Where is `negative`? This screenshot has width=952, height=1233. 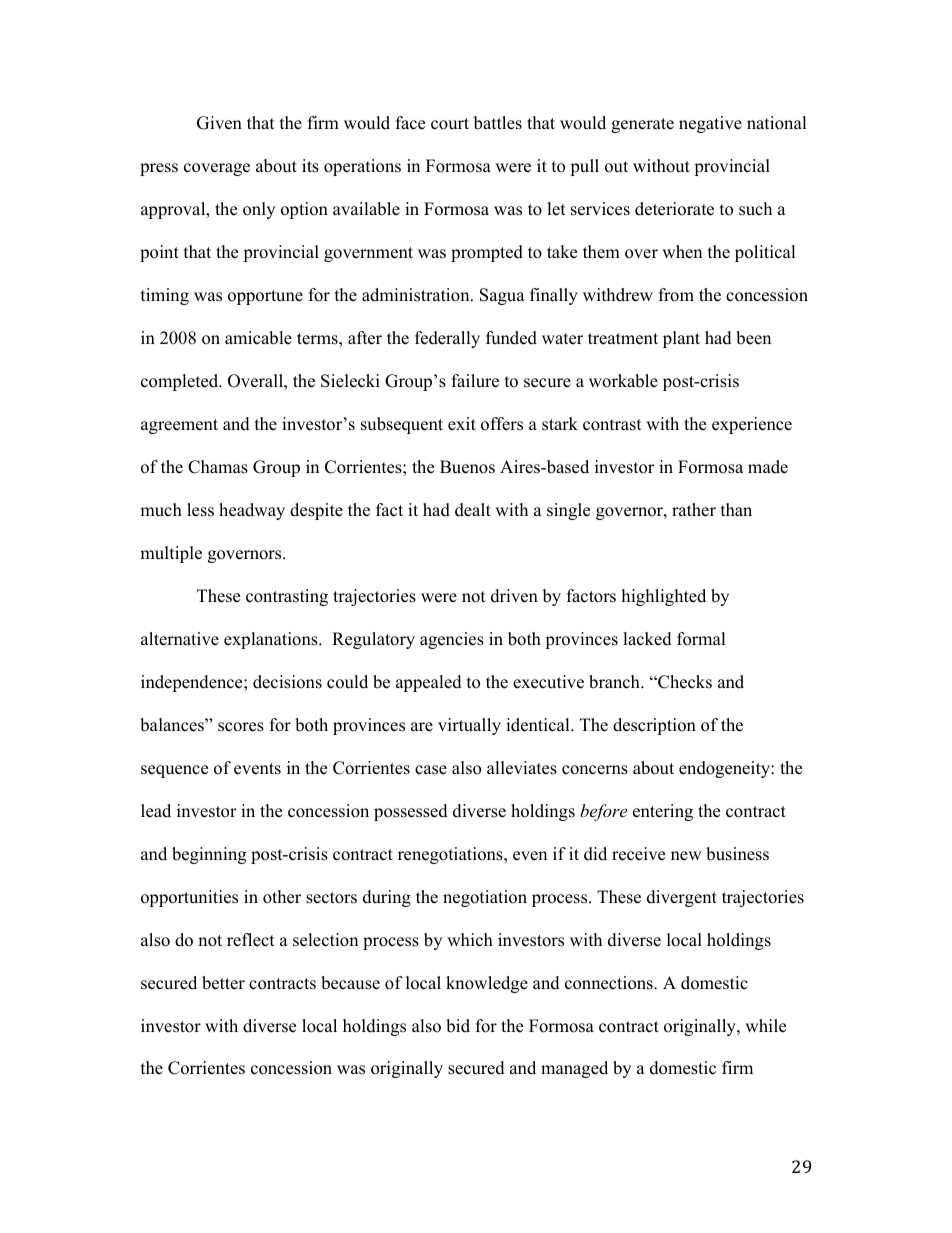
negative is located at coordinates (710, 124).
